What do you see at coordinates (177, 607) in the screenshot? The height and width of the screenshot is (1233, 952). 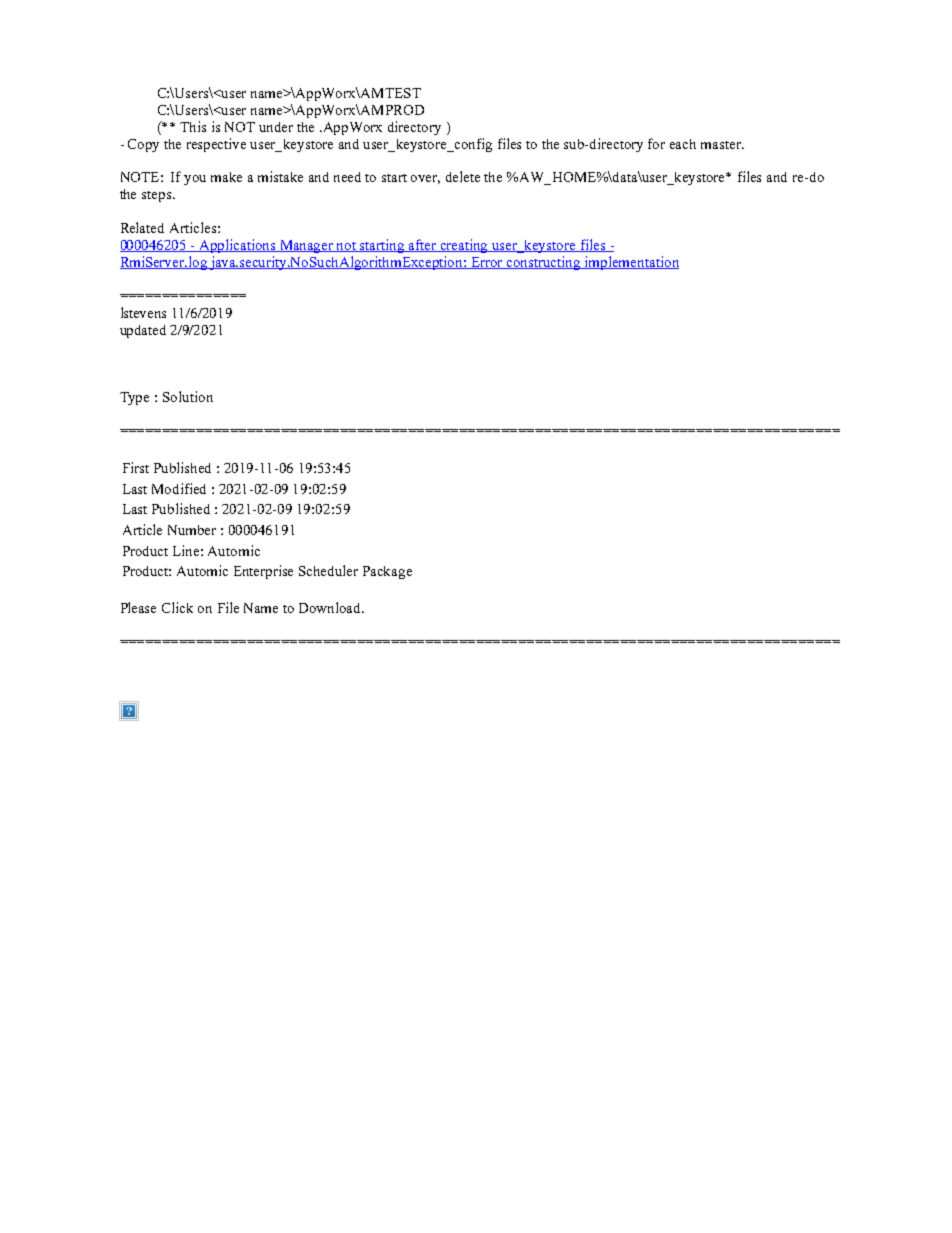 I see `Click` at bounding box center [177, 607].
